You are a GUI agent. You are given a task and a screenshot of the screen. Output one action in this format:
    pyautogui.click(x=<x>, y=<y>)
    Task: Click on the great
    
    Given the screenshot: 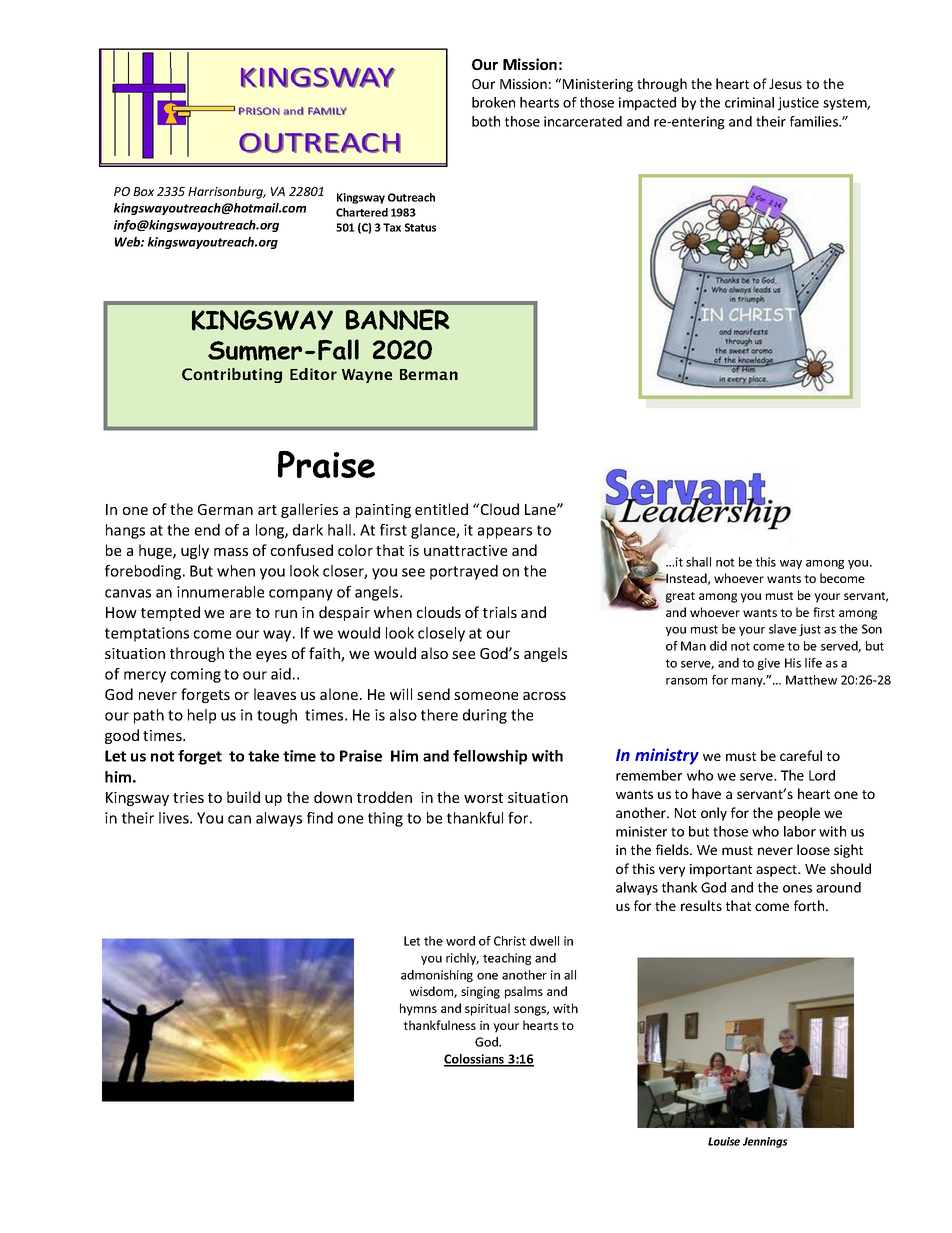 What is the action you would take?
    pyautogui.click(x=680, y=597)
